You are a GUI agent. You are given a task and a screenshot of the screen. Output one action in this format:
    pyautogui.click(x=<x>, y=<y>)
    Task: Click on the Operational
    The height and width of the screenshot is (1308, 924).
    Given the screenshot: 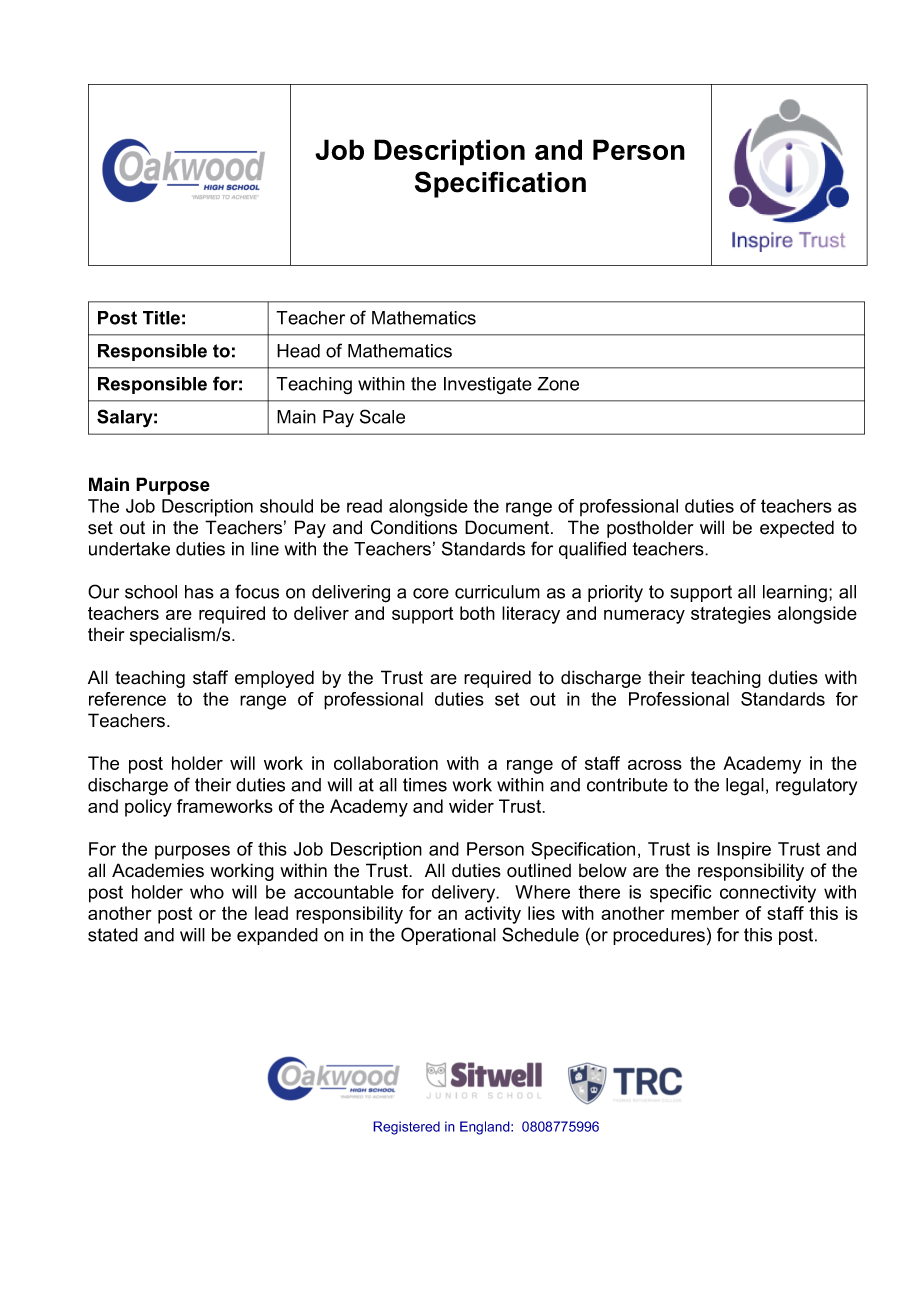 What is the action you would take?
    pyautogui.click(x=448, y=936)
